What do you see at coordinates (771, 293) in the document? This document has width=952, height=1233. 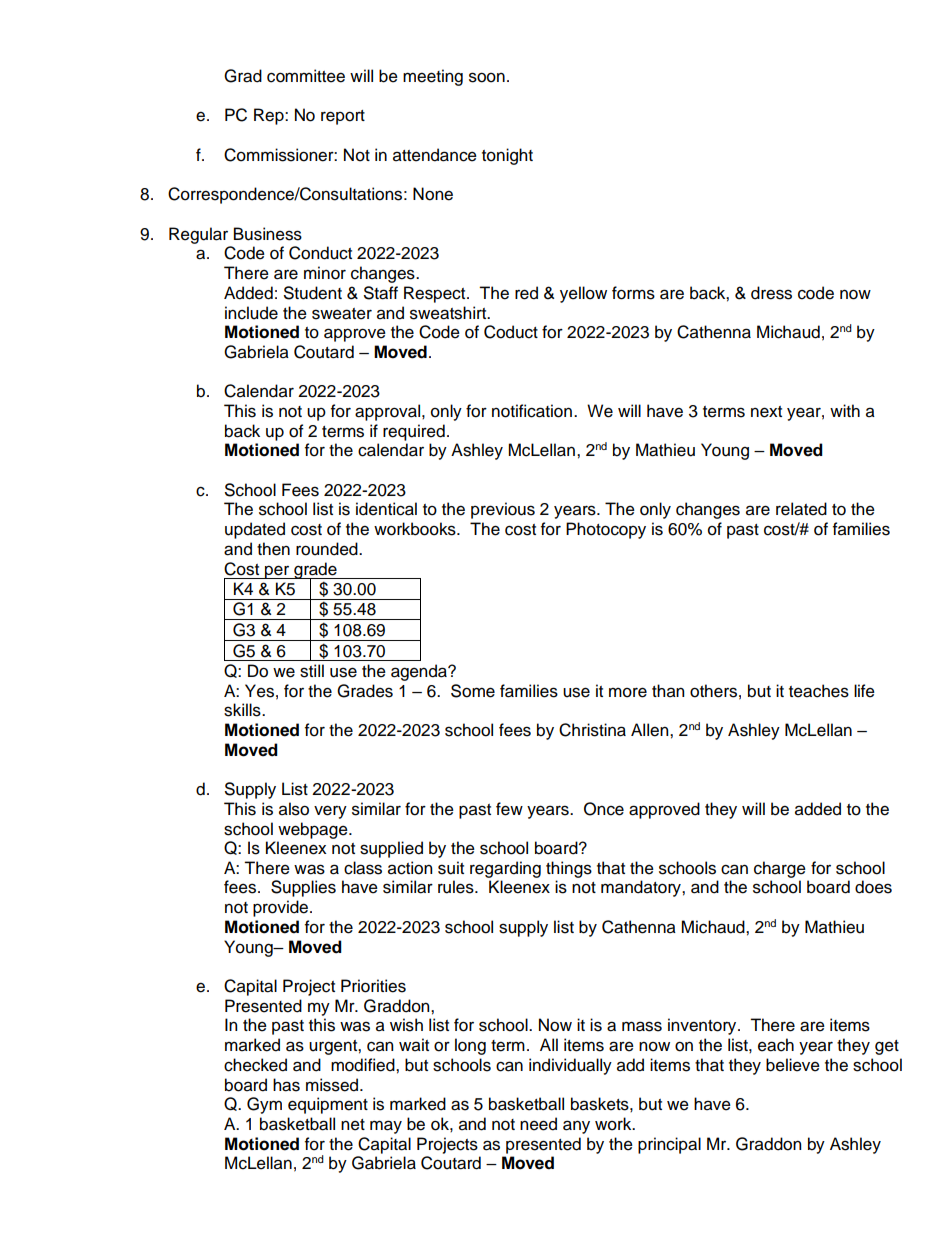 I see `dress` at bounding box center [771, 293].
